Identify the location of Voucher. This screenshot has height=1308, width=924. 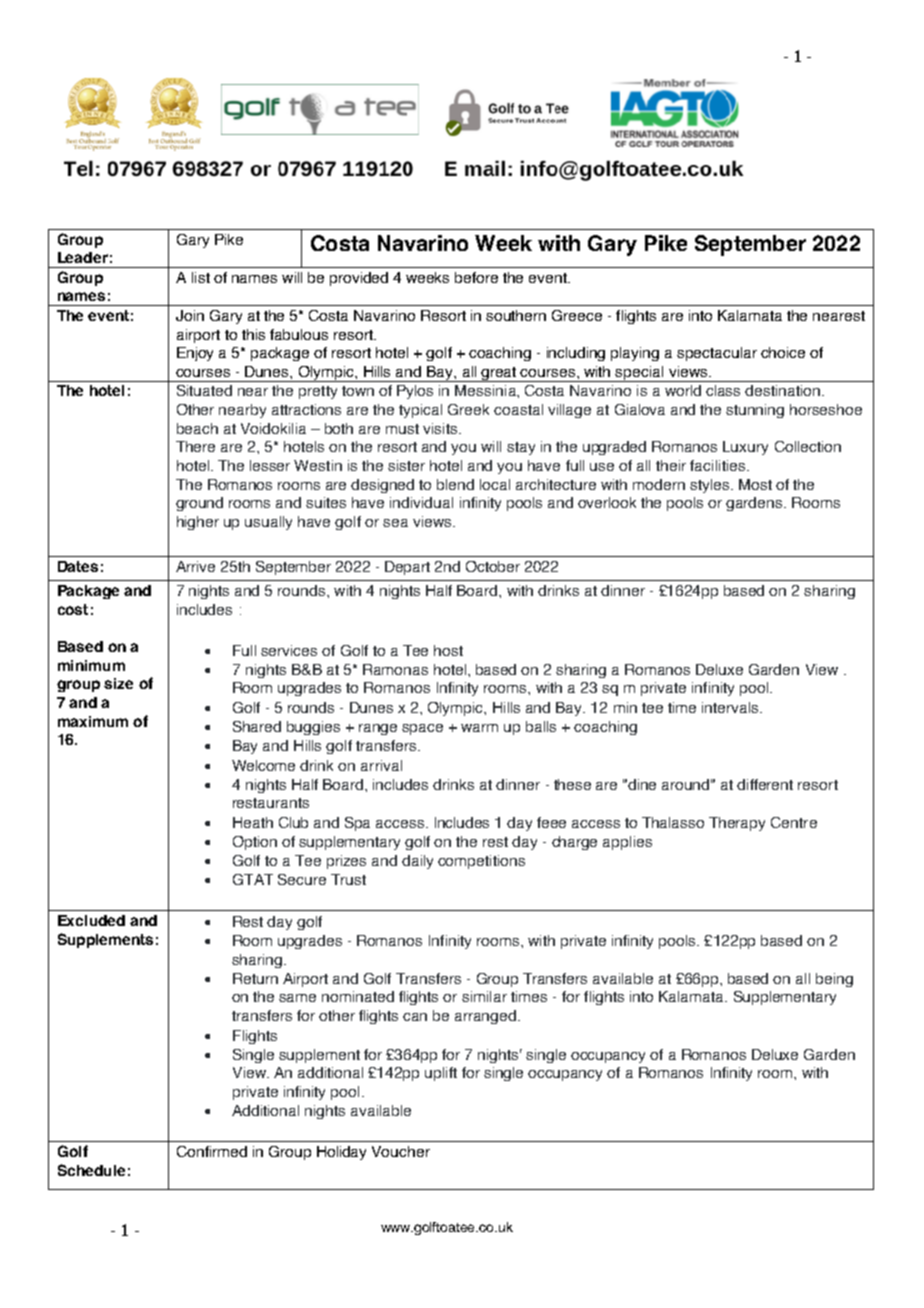
(401, 1151).
